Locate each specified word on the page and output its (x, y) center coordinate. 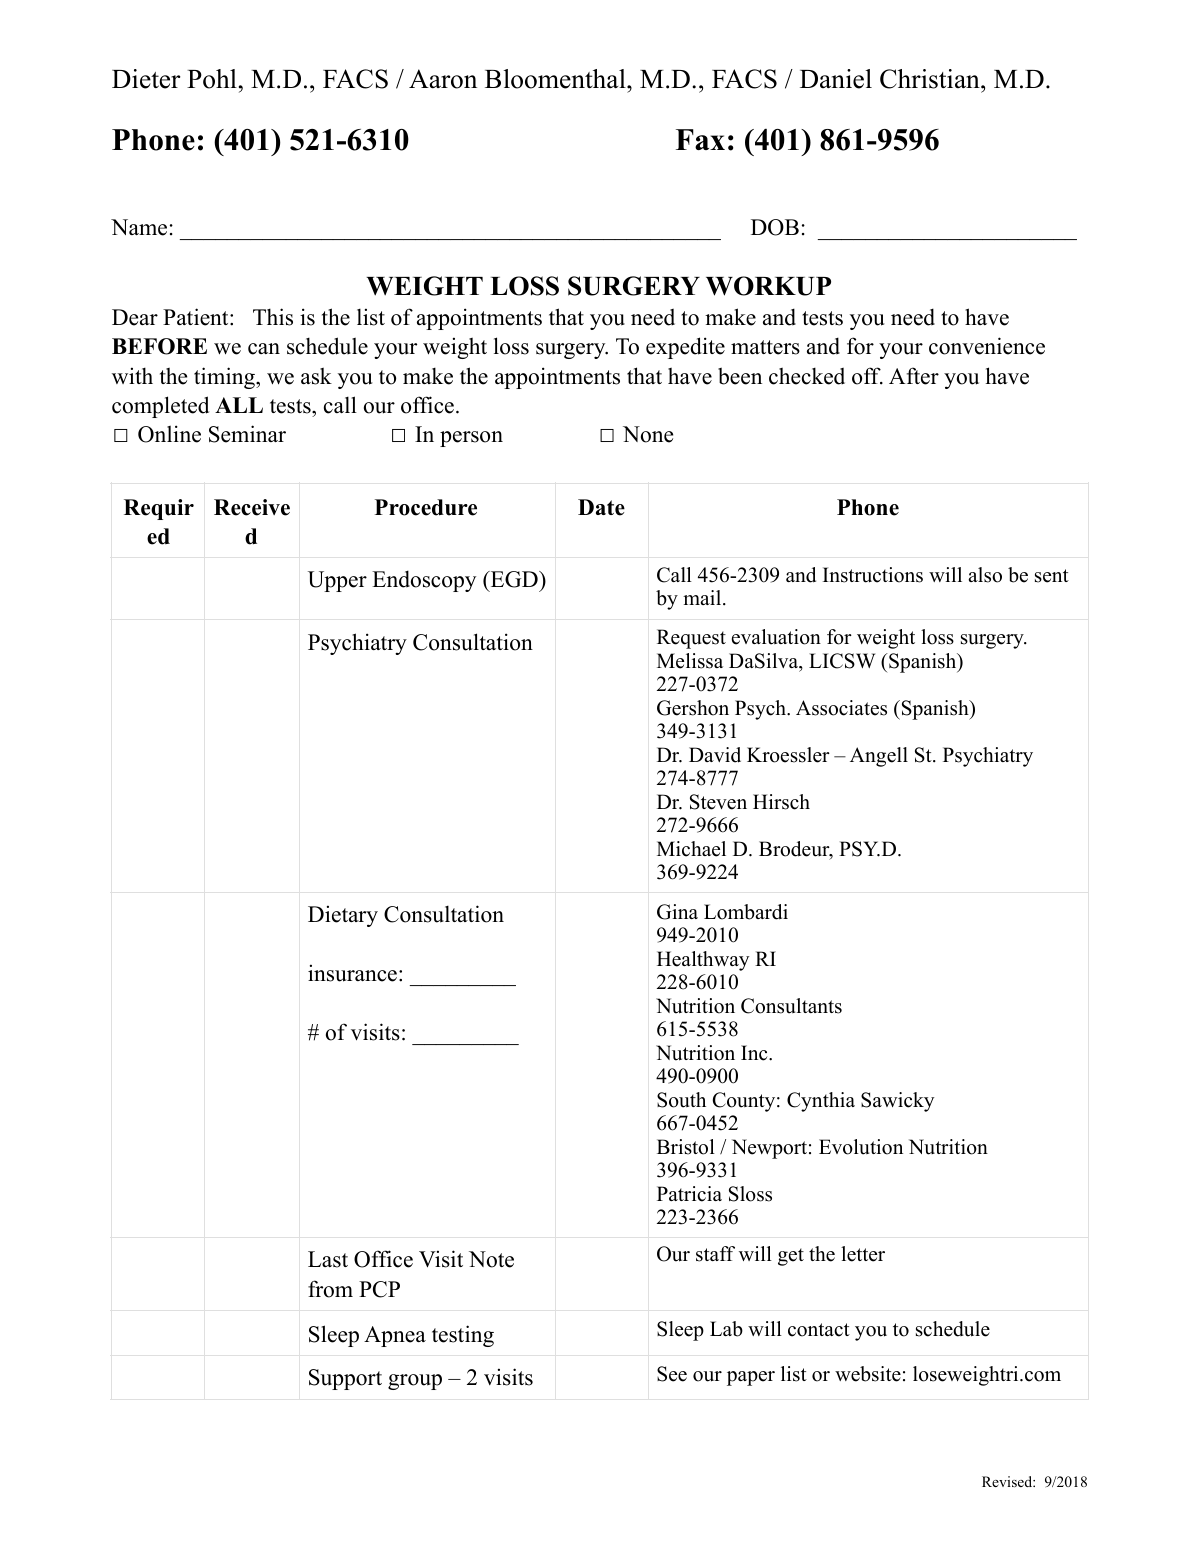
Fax (700, 139)
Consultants (791, 1006)
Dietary (343, 916)
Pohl (212, 79)
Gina (677, 912)
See (672, 1374)
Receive (252, 507)
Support (345, 1379)
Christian (931, 79)
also (985, 575)
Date (601, 507)
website (868, 1374)
